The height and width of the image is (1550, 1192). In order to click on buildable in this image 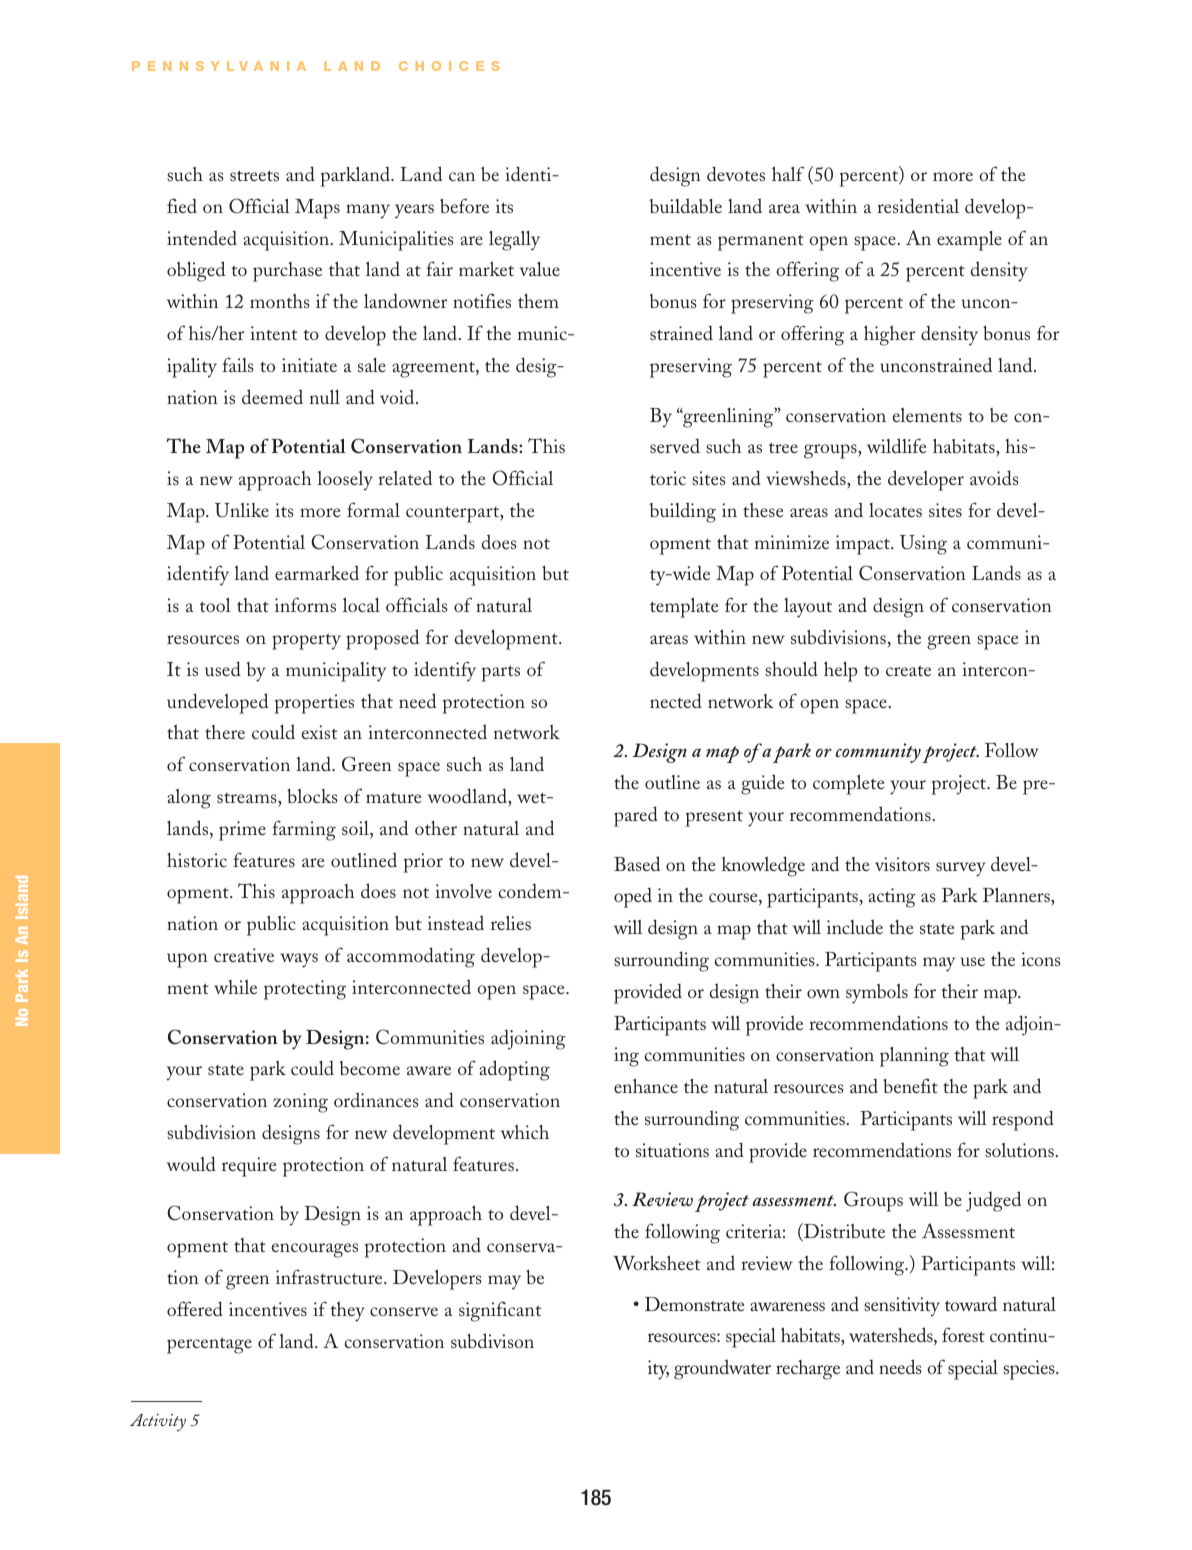, I will do `click(686, 205)`.
